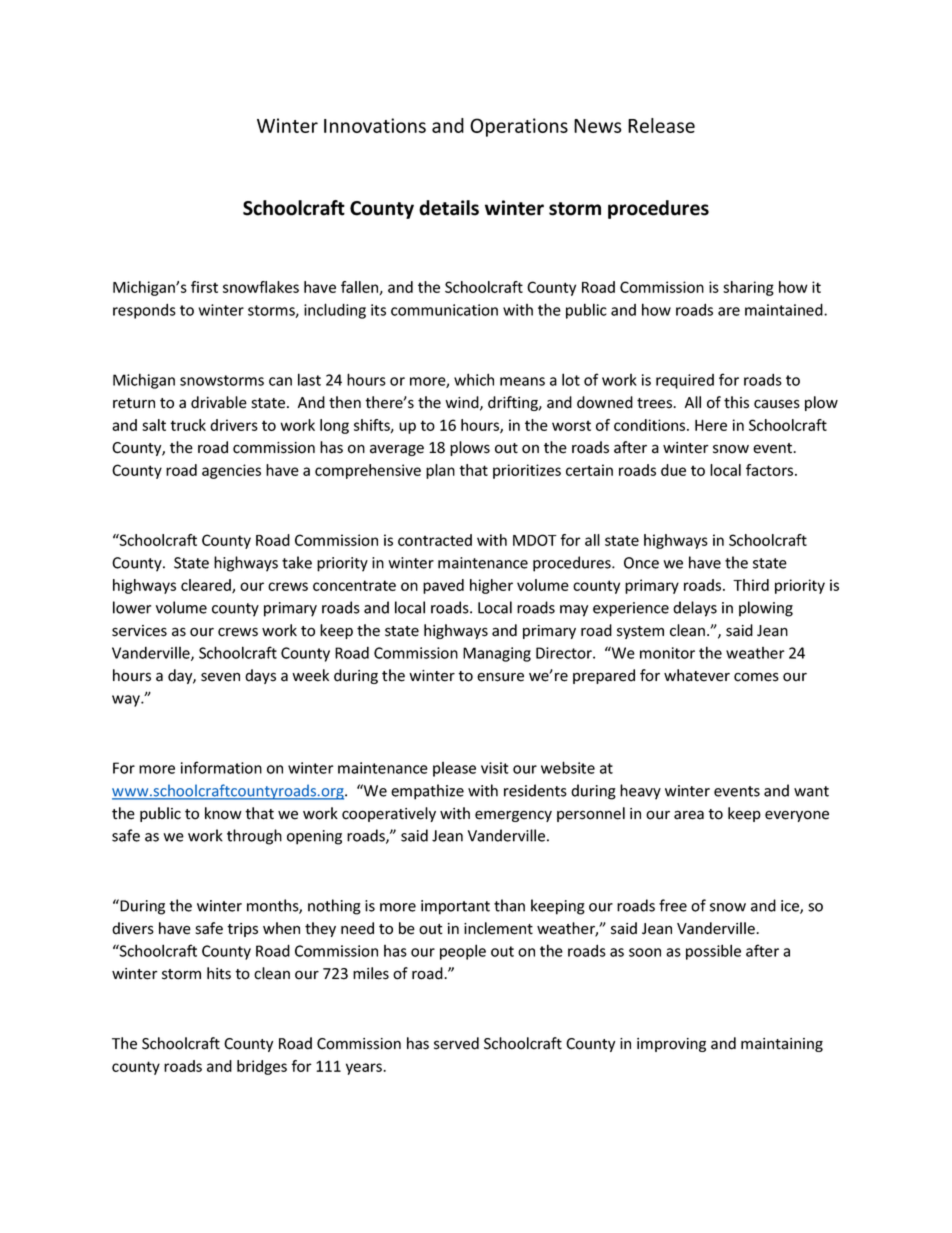  Describe the element at coordinates (689, 815) in the screenshot. I see `area` at that location.
